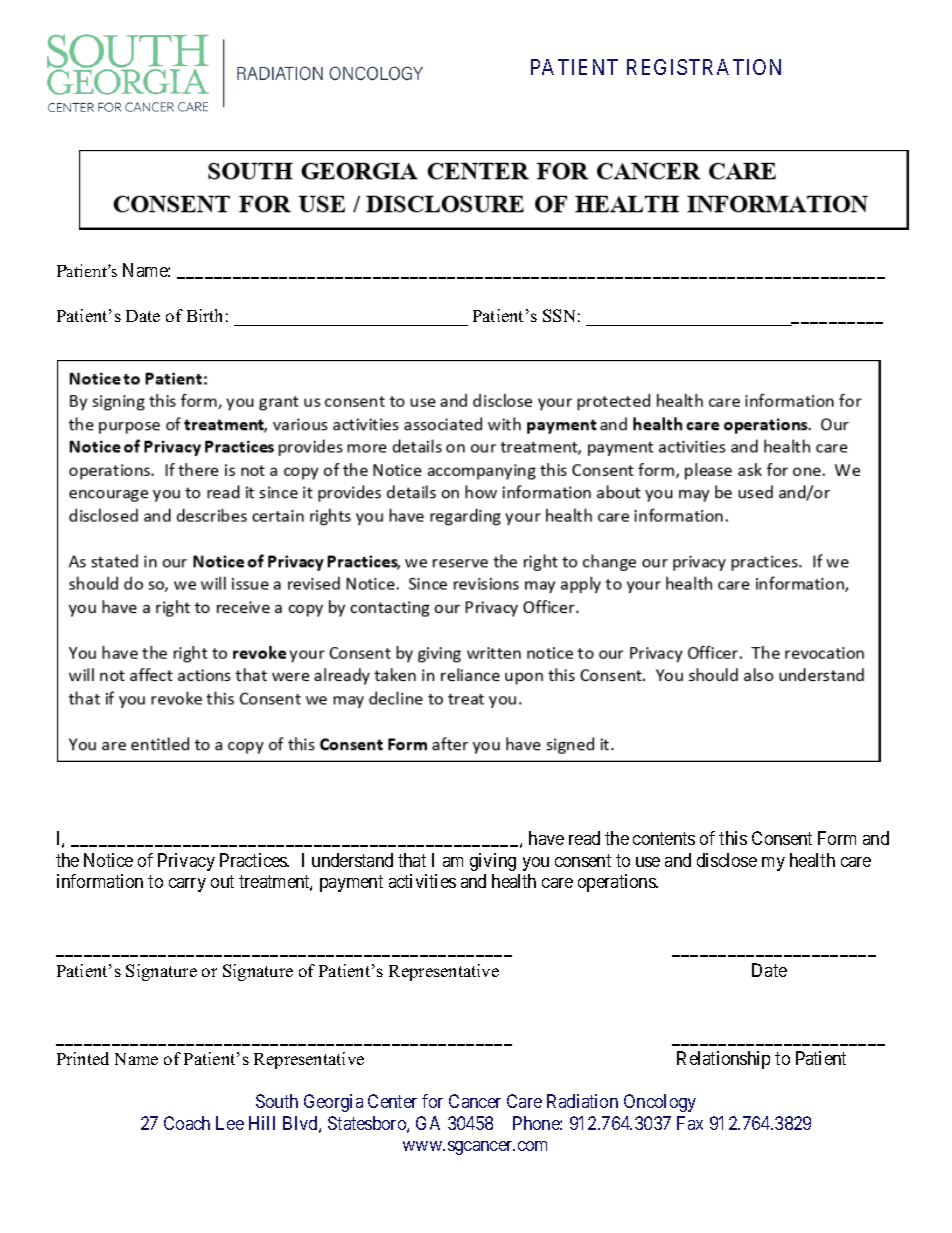 This document has height=1233, width=952. What do you see at coordinates (704, 67) in the document?
I see `REGISTRATION` at bounding box center [704, 67].
